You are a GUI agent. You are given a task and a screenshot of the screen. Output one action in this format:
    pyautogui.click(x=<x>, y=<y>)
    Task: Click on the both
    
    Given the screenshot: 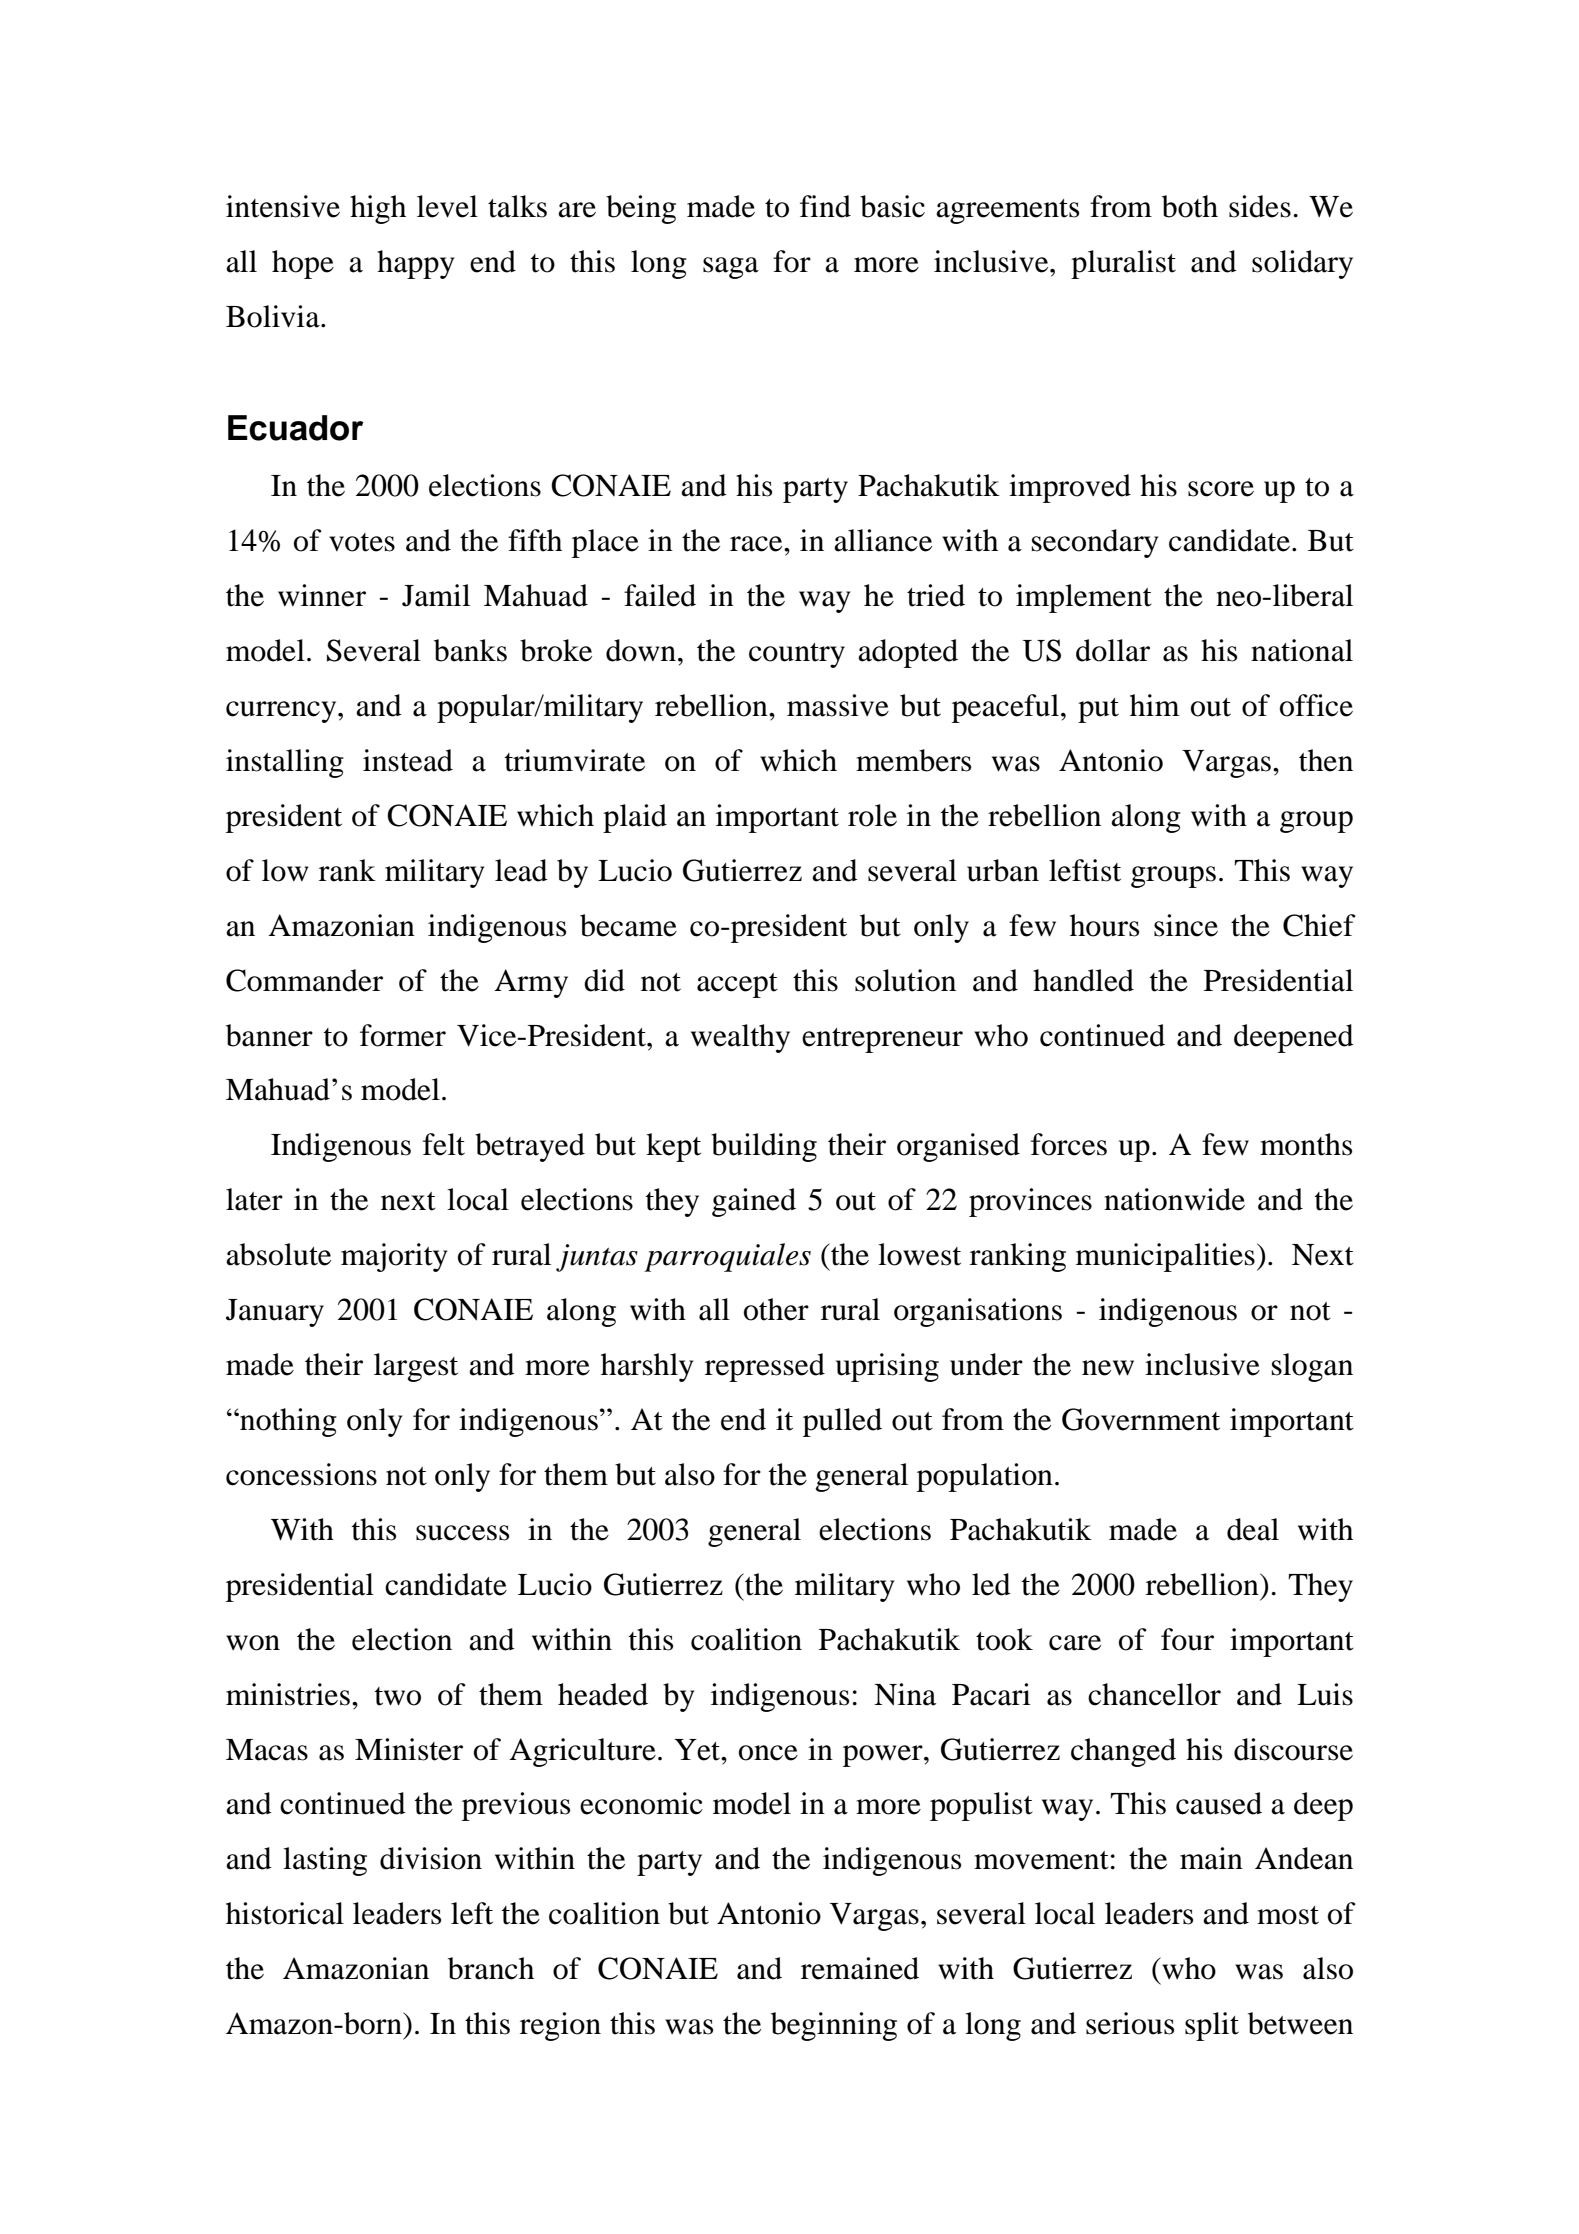 What is the action you would take?
    pyautogui.click(x=1190, y=206)
